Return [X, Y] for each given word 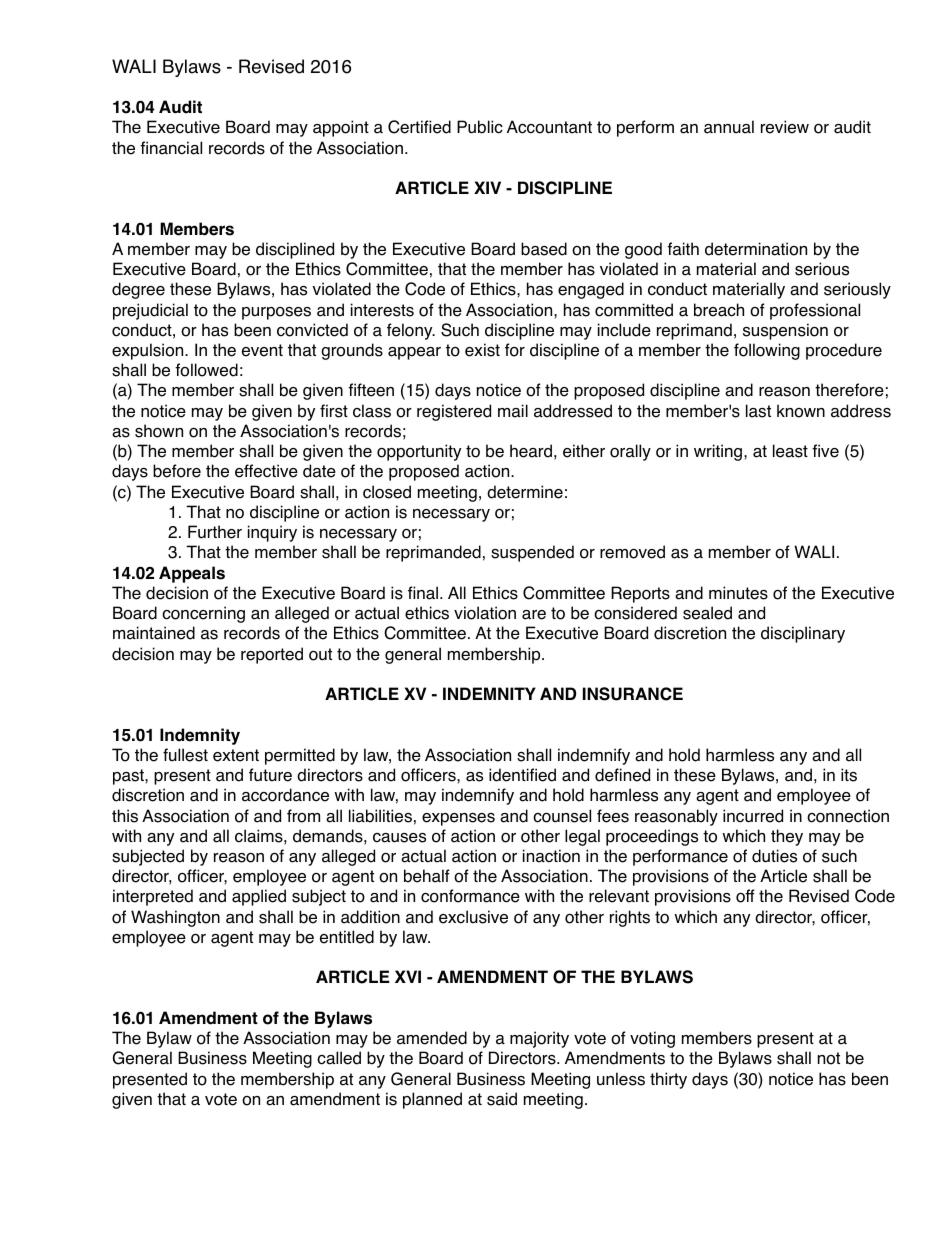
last [758, 411]
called [339, 1058]
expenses [458, 819]
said [502, 1099]
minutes [738, 593]
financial [171, 148]
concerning [203, 614]
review [785, 127]
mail [513, 411]
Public [480, 127]
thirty [668, 1080]
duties [774, 856]
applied [259, 897]
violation [485, 613]
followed [206, 370]
